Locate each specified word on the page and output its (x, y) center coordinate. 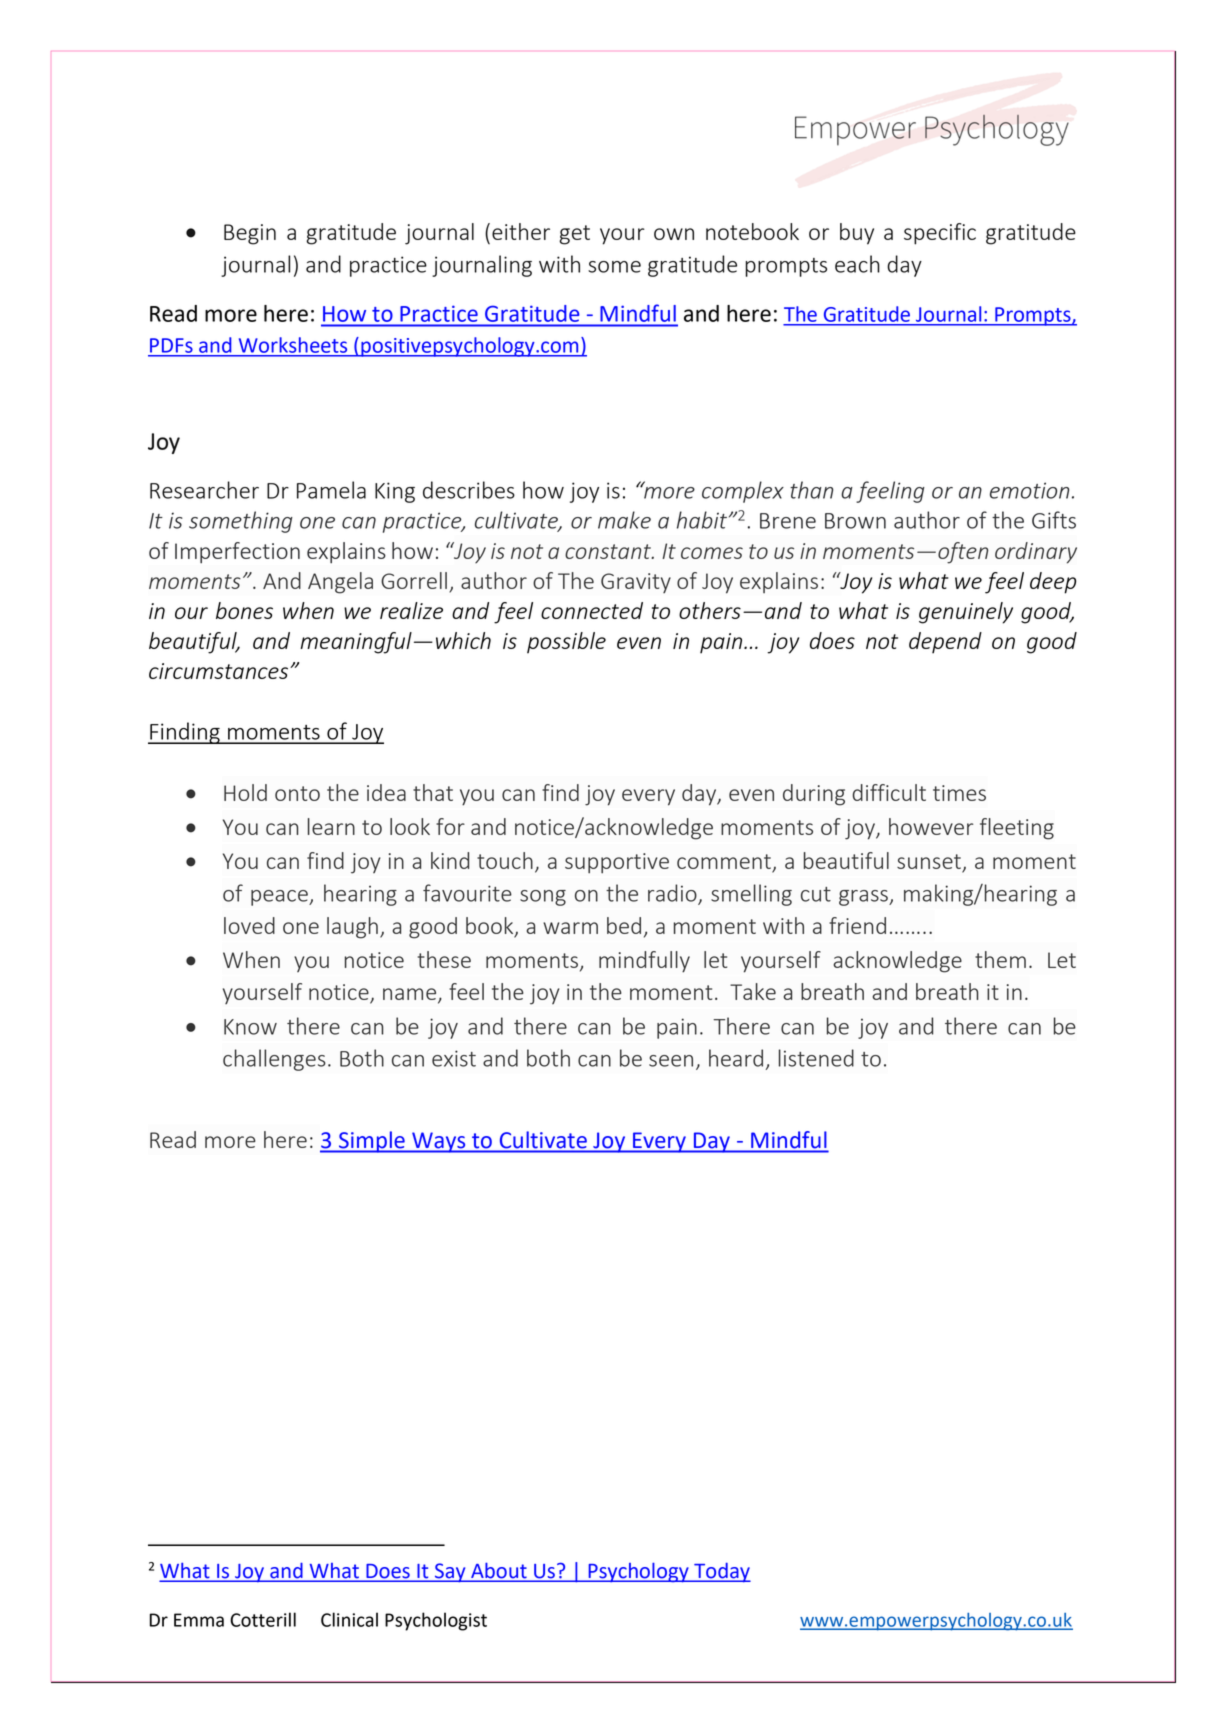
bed (624, 925)
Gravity (636, 583)
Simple (372, 1142)
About (499, 1572)
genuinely (966, 613)
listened (816, 1058)
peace (280, 898)
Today (721, 1572)
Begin (250, 234)
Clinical (349, 1619)
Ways (439, 1142)
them (1000, 959)
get (574, 235)
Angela (340, 583)
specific (940, 234)
